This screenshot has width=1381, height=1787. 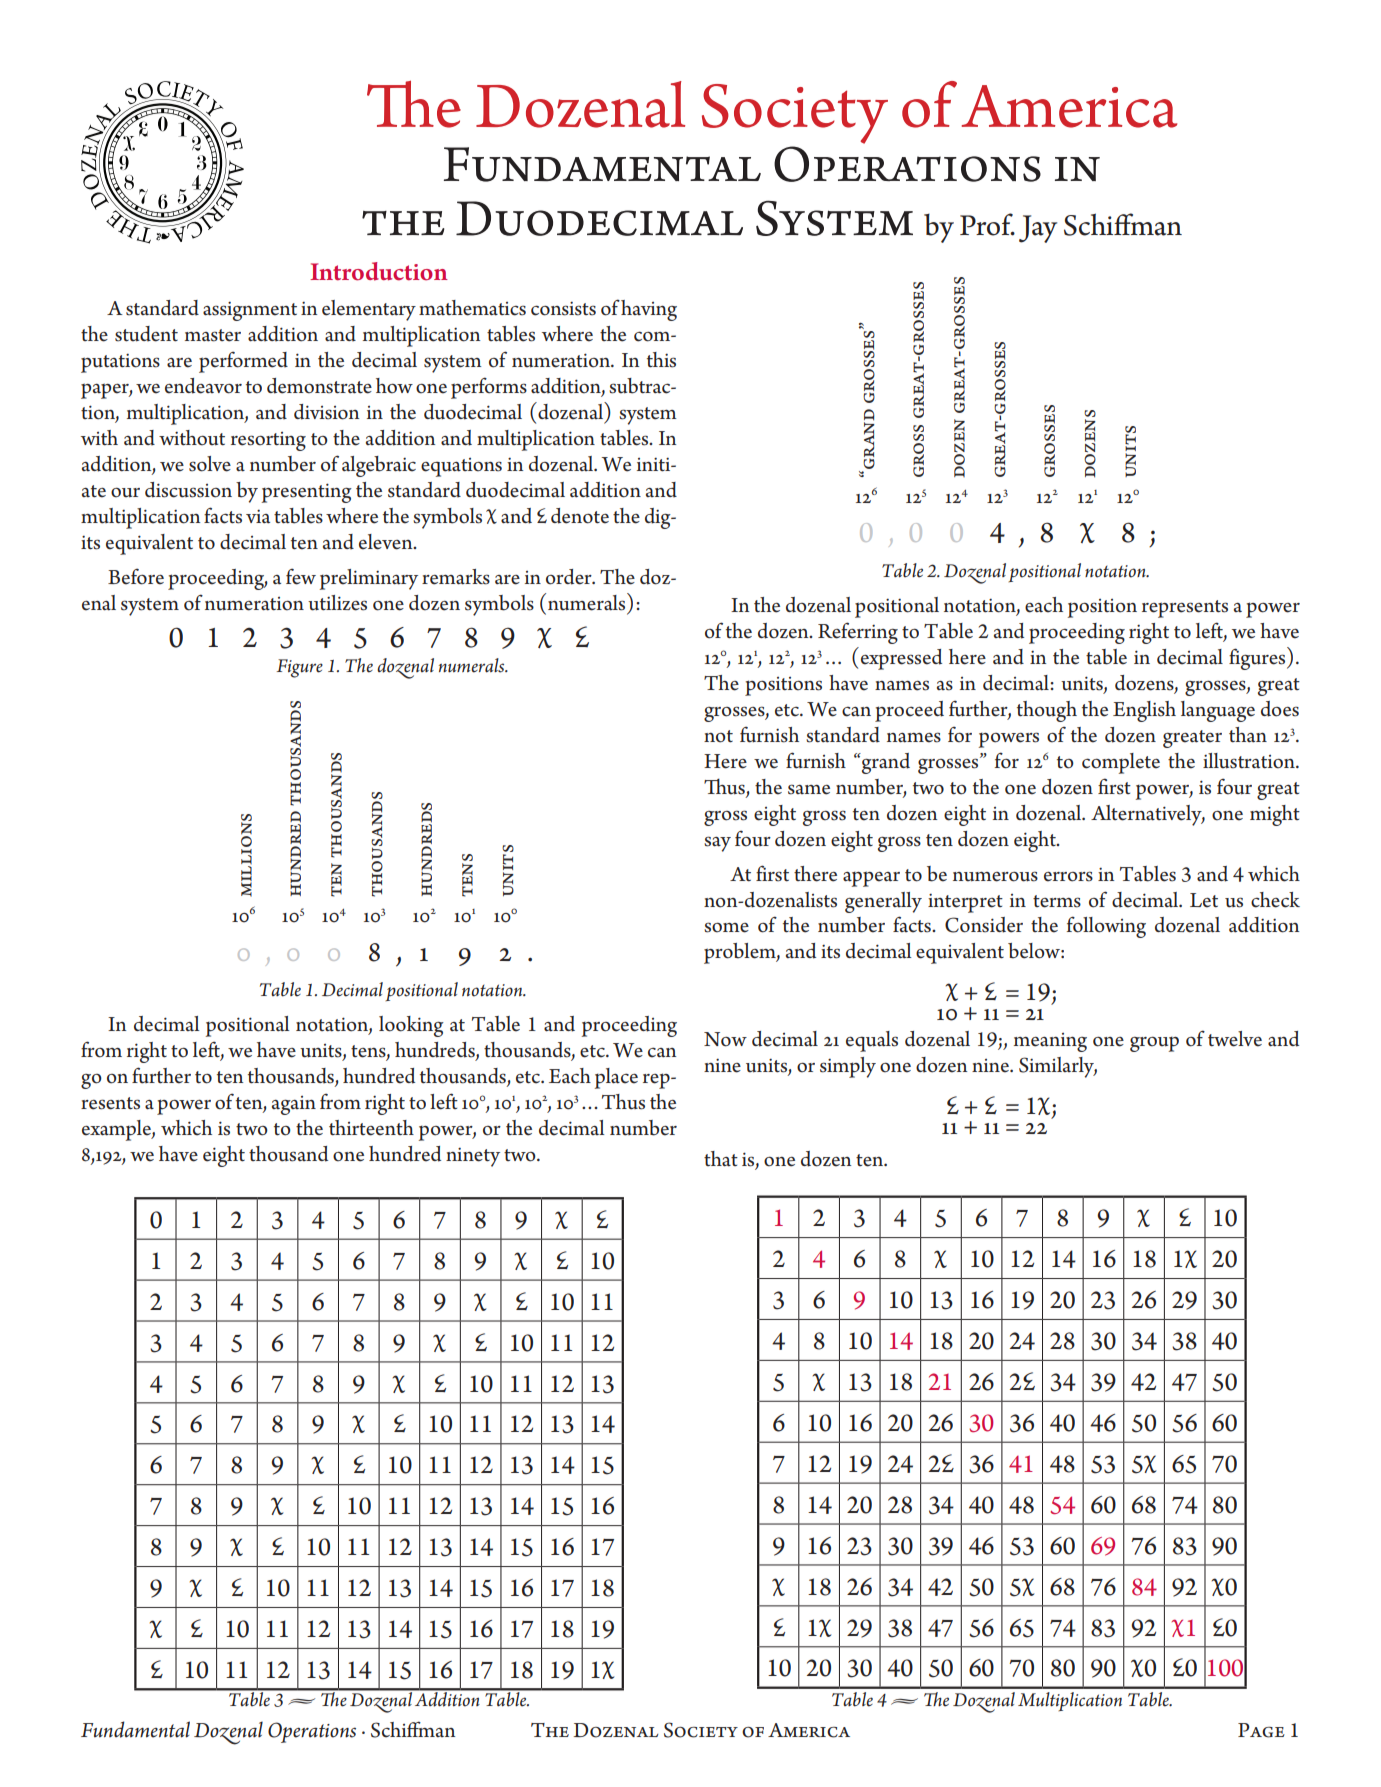 I want to click on again, so click(x=294, y=1105).
